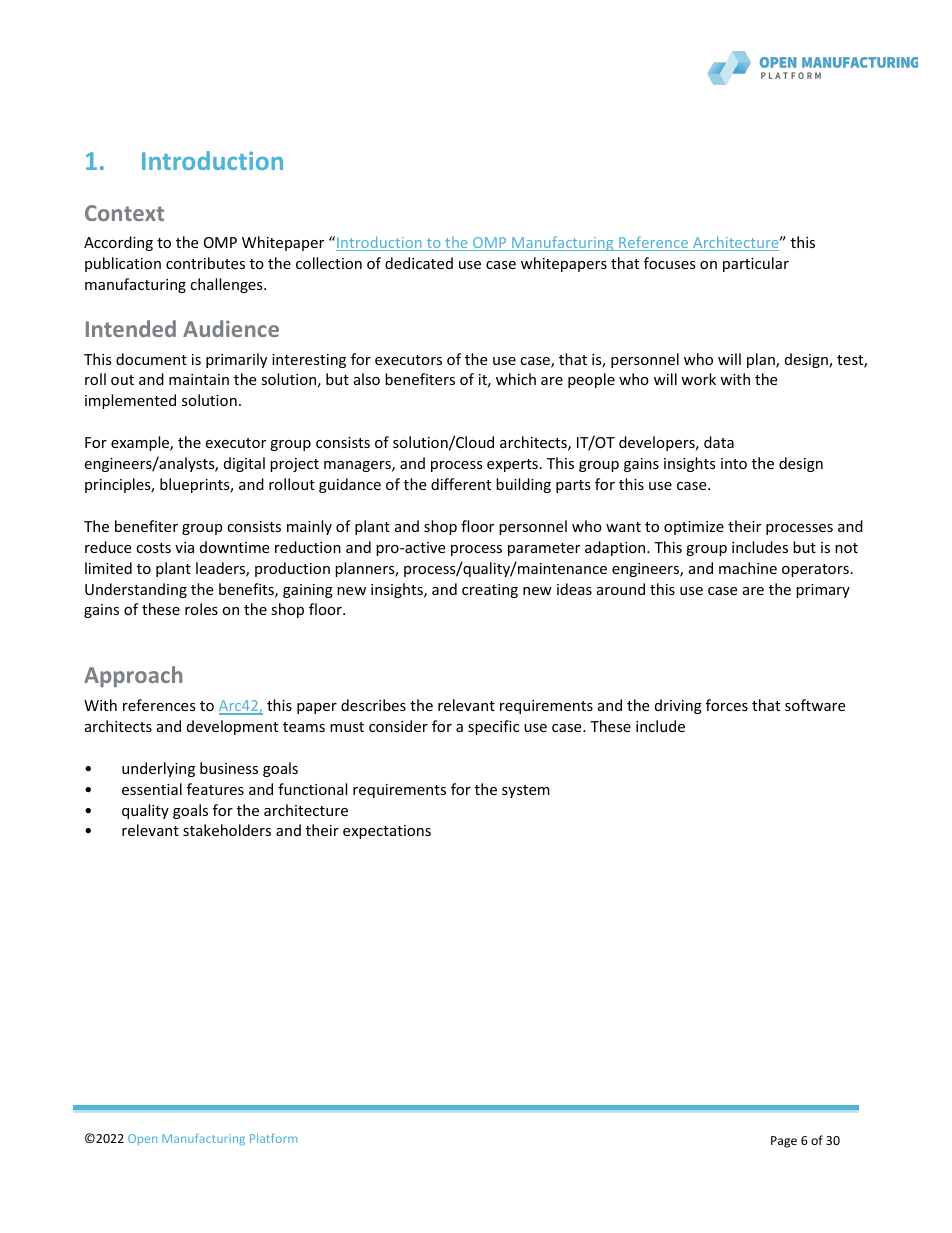 The image size is (952, 1233). I want to click on Open, so click(142, 1139).
